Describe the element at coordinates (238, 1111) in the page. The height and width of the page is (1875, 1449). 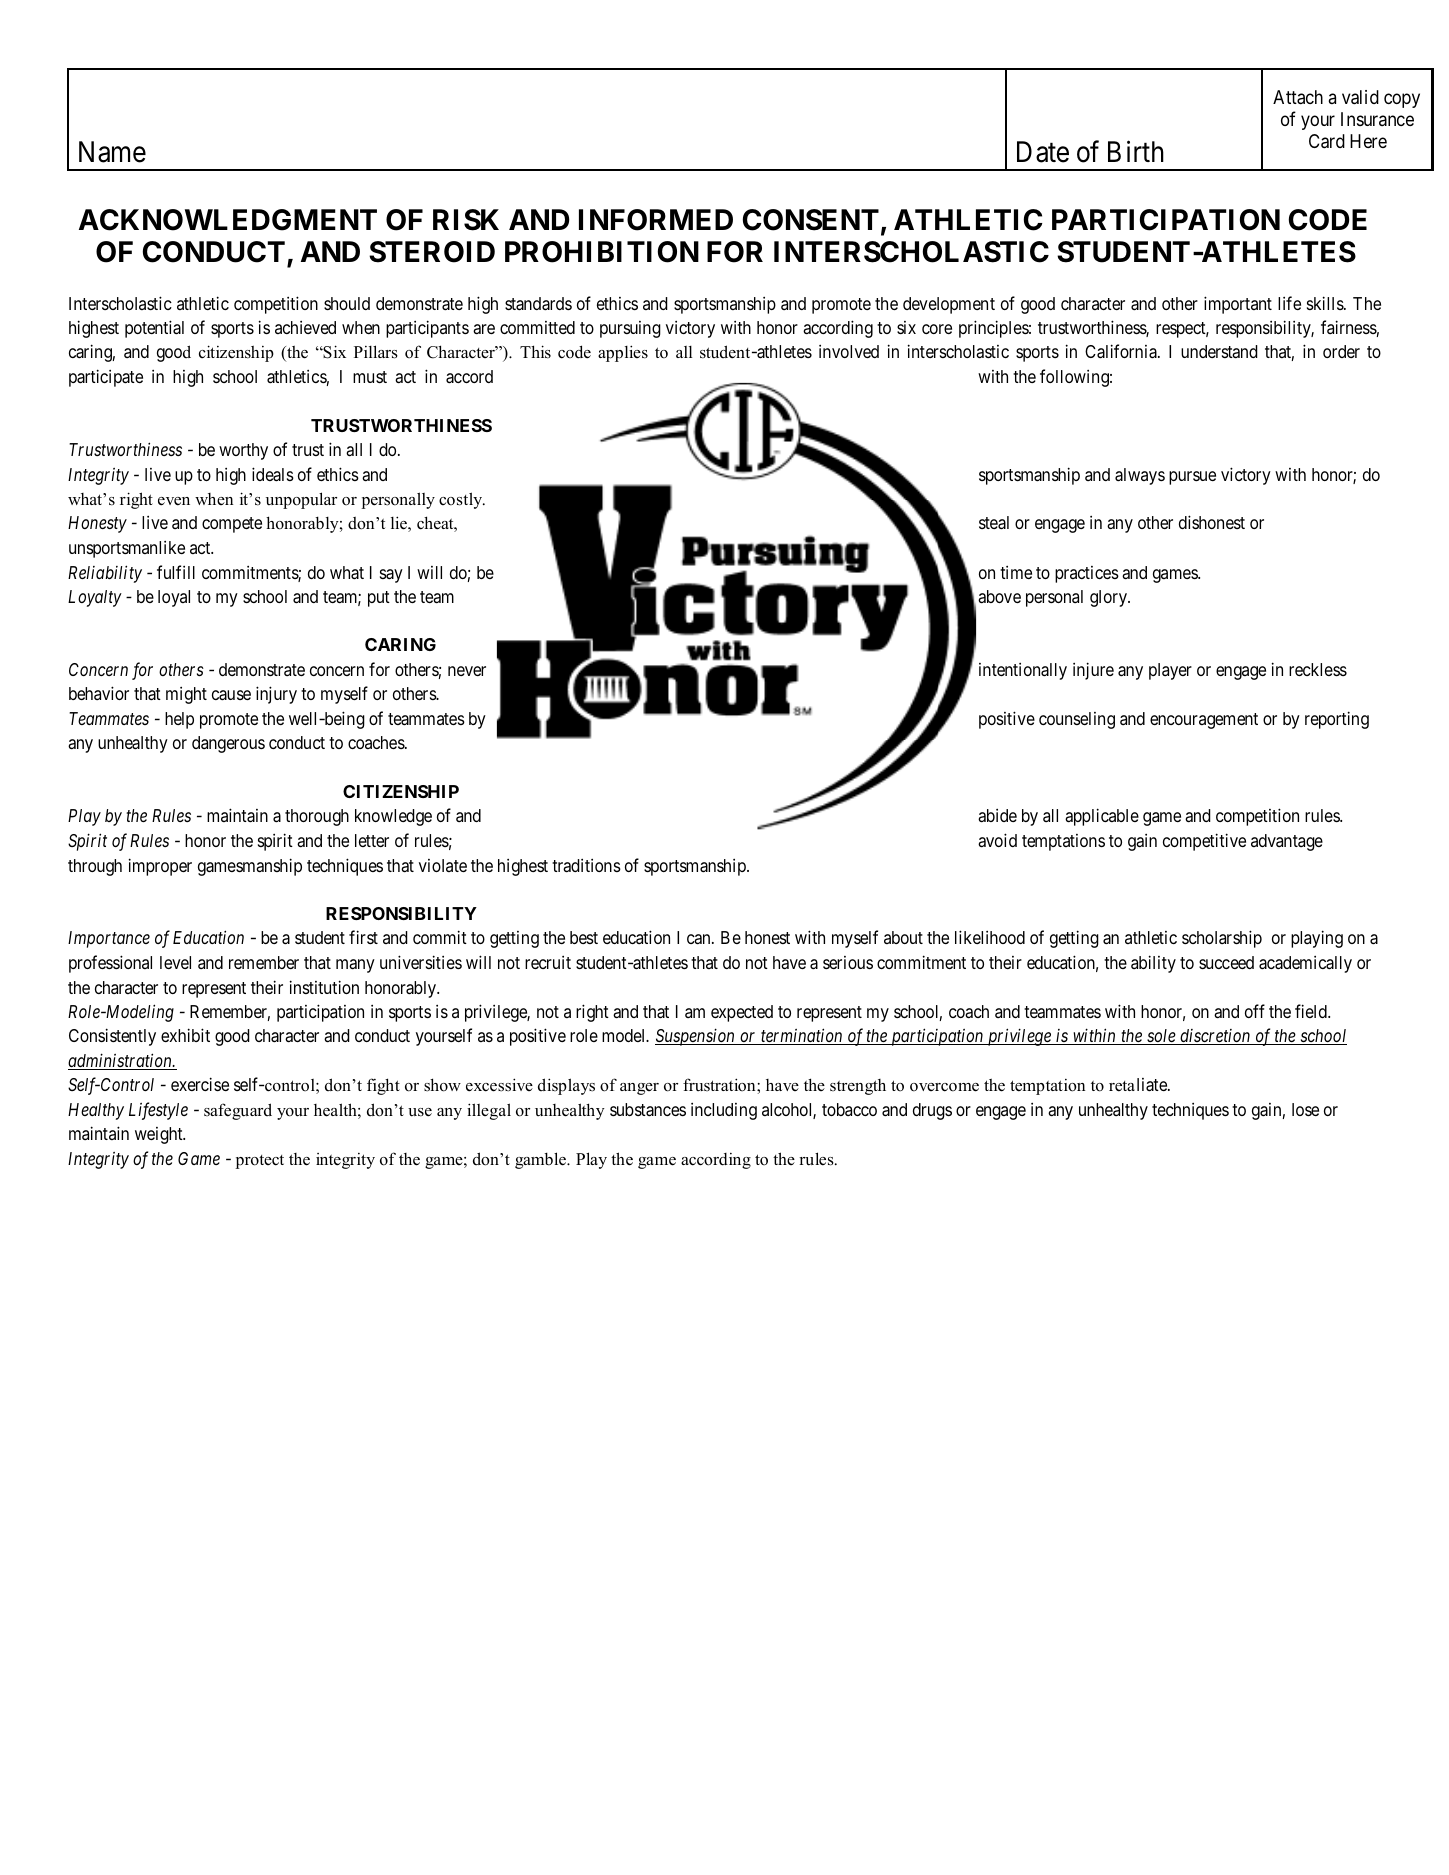
I see `safeguard` at that location.
